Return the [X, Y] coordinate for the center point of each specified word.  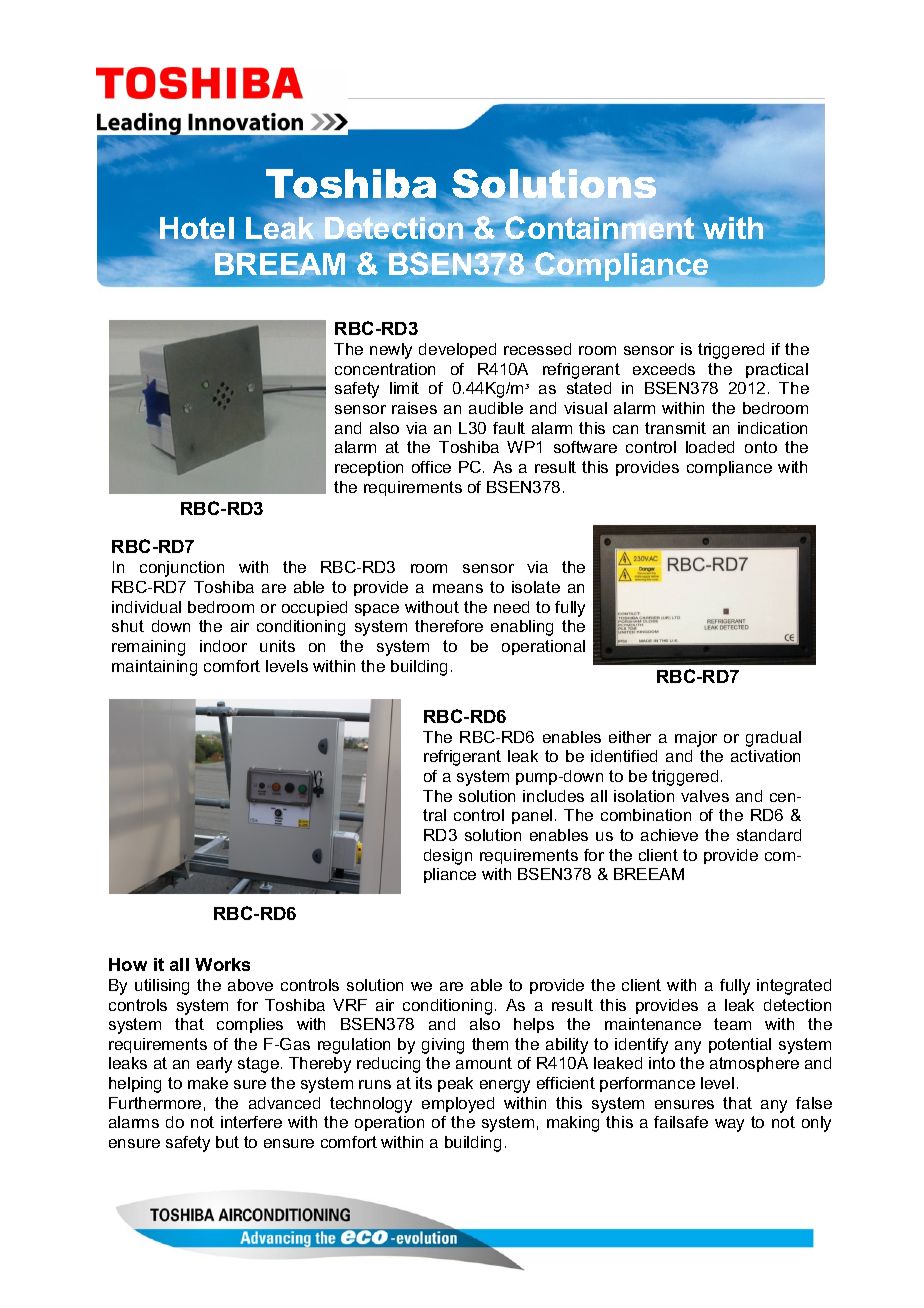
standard [769, 835]
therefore [449, 626]
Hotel [197, 229]
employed [458, 1105]
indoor [223, 646]
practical [777, 370]
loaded [710, 447]
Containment [599, 227]
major [696, 739]
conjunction [182, 569]
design [448, 857]
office [431, 467]
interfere [251, 1122]
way [729, 1125]
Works [222, 964]
